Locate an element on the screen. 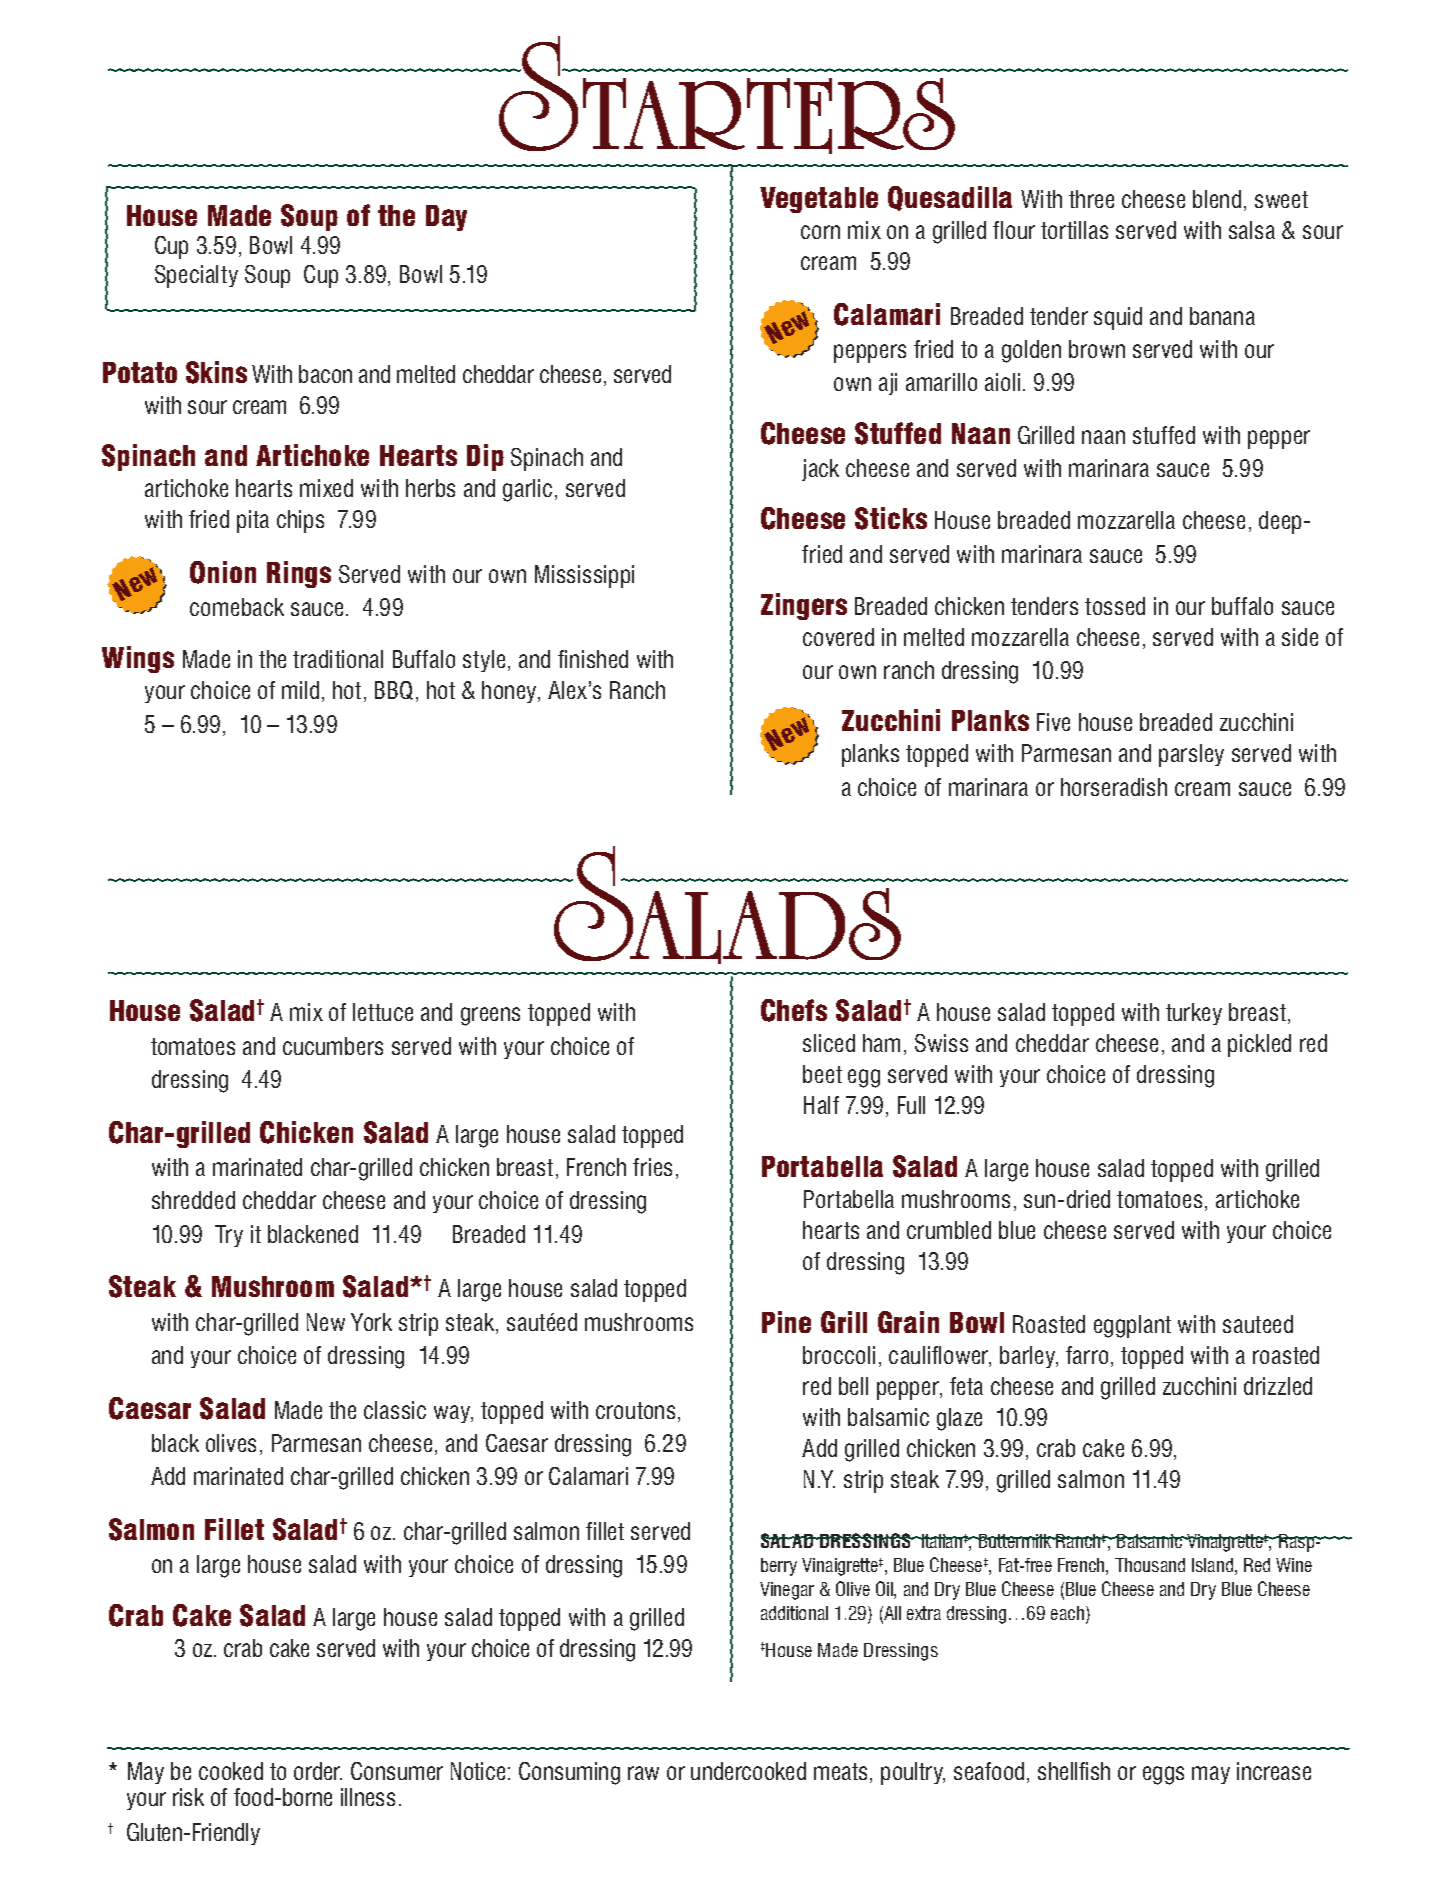 This screenshot has height=1884, width=1456. turkey is located at coordinates (1194, 1014).
